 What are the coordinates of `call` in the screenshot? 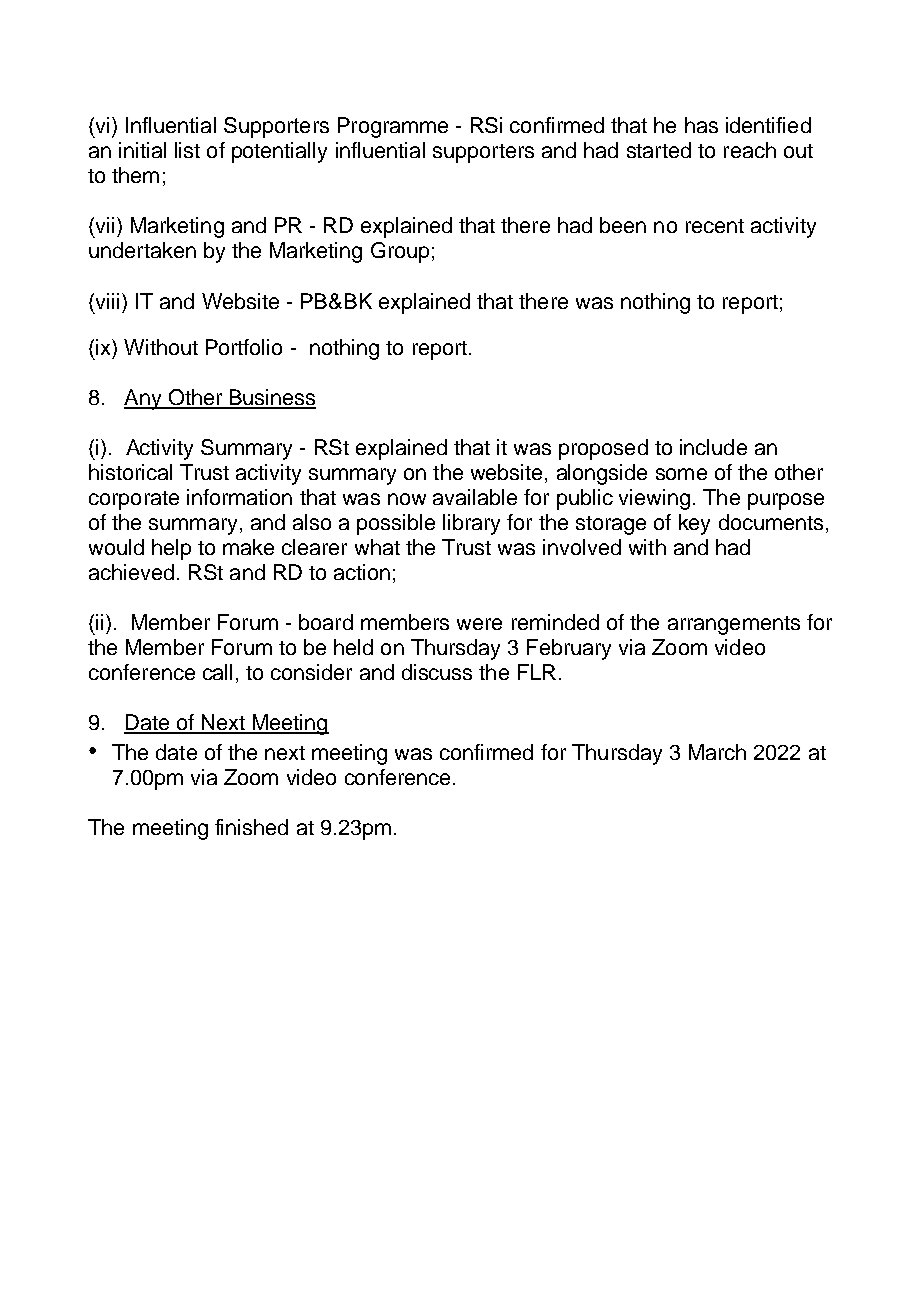 It's located at (217, 672).
